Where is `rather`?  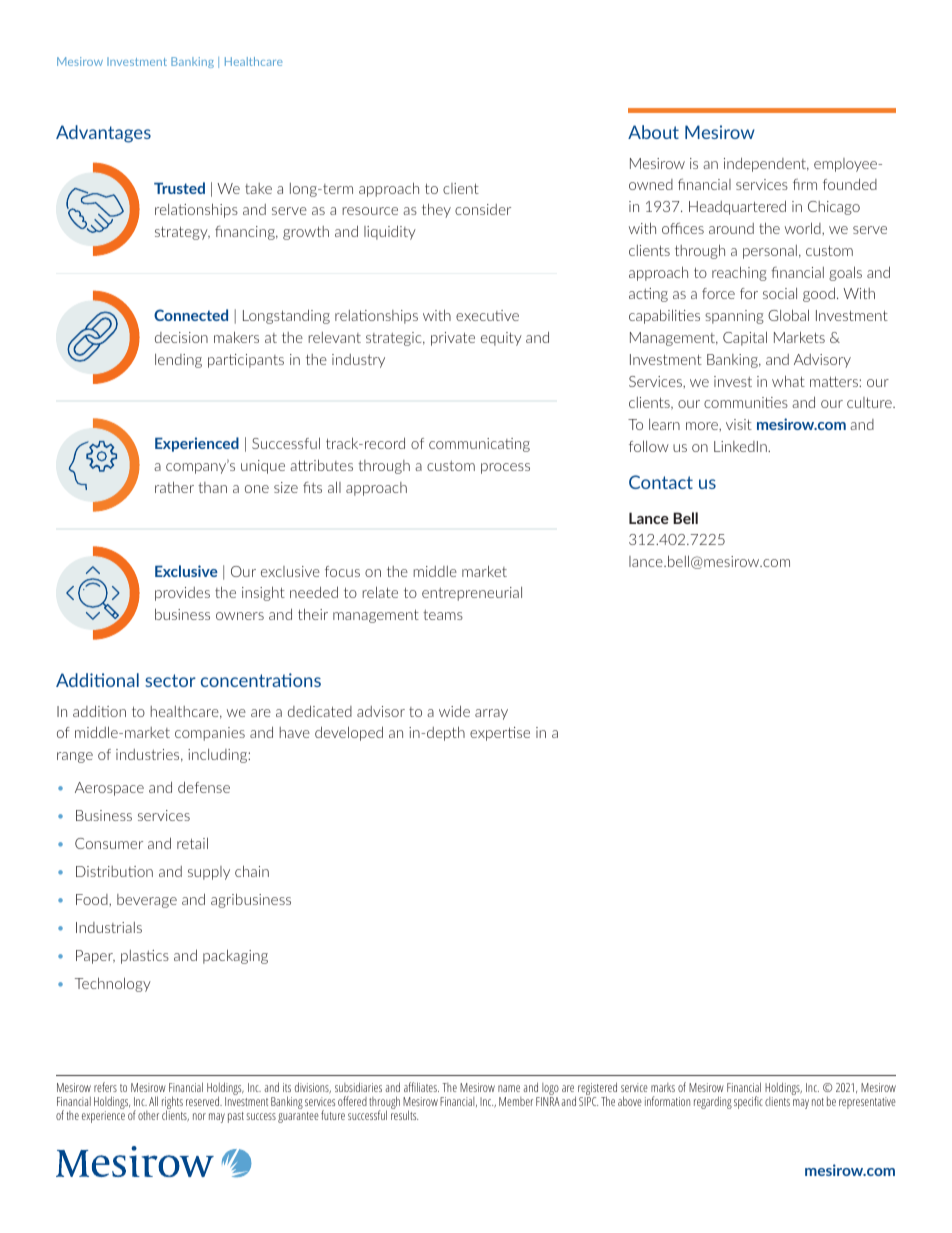
rather is located at coordinates (174, 487).
